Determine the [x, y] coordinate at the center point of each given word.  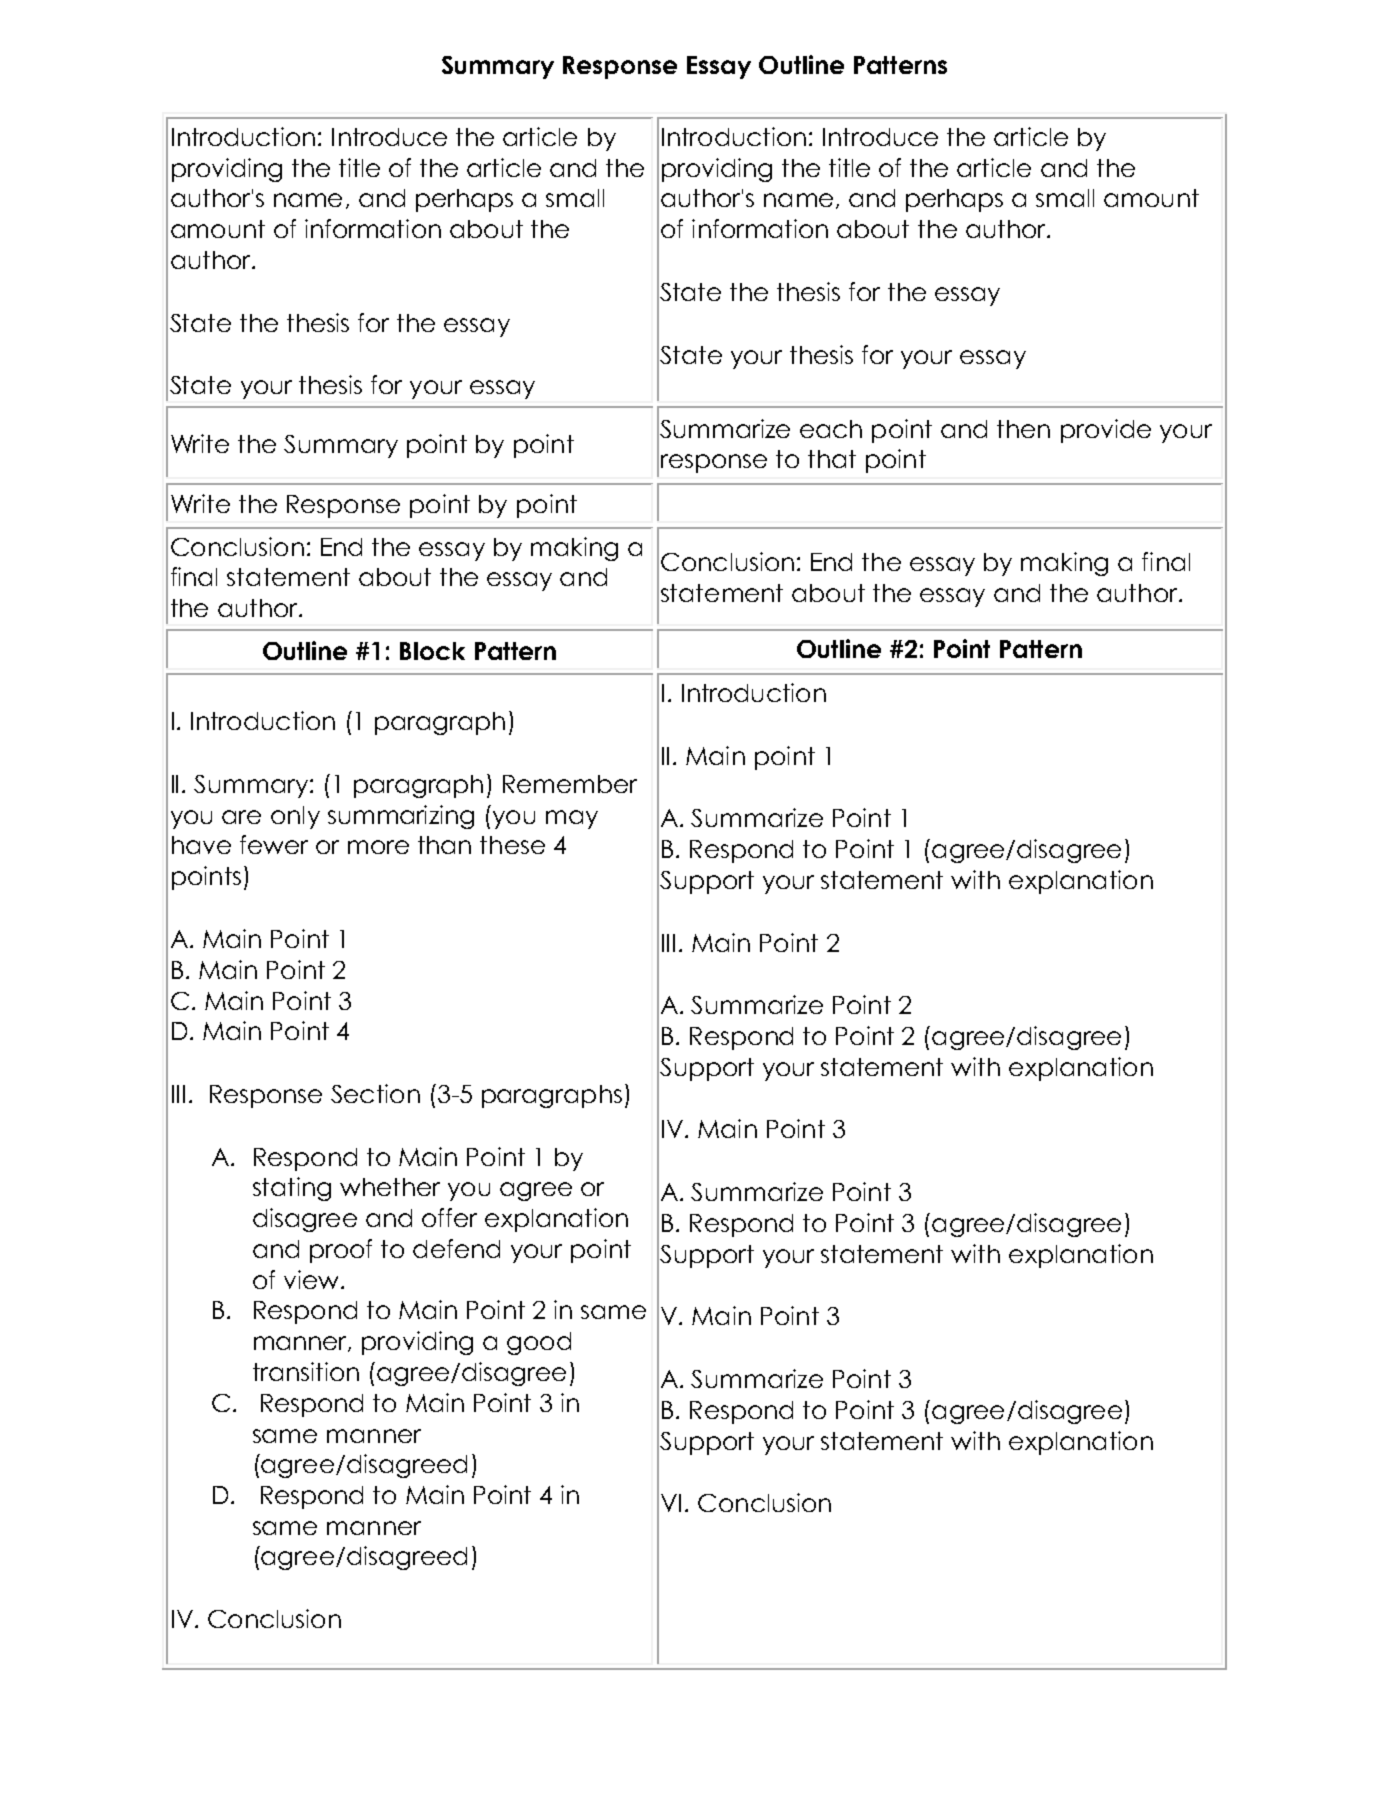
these [512, 845]
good [539, 1343]
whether [390, 1187]
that [832, 459]
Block [432, 651]
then [1023, 429]
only [295, 817]
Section [375, 1093]
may [572, 819]
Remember [570, 784]
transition [306, 1371]
